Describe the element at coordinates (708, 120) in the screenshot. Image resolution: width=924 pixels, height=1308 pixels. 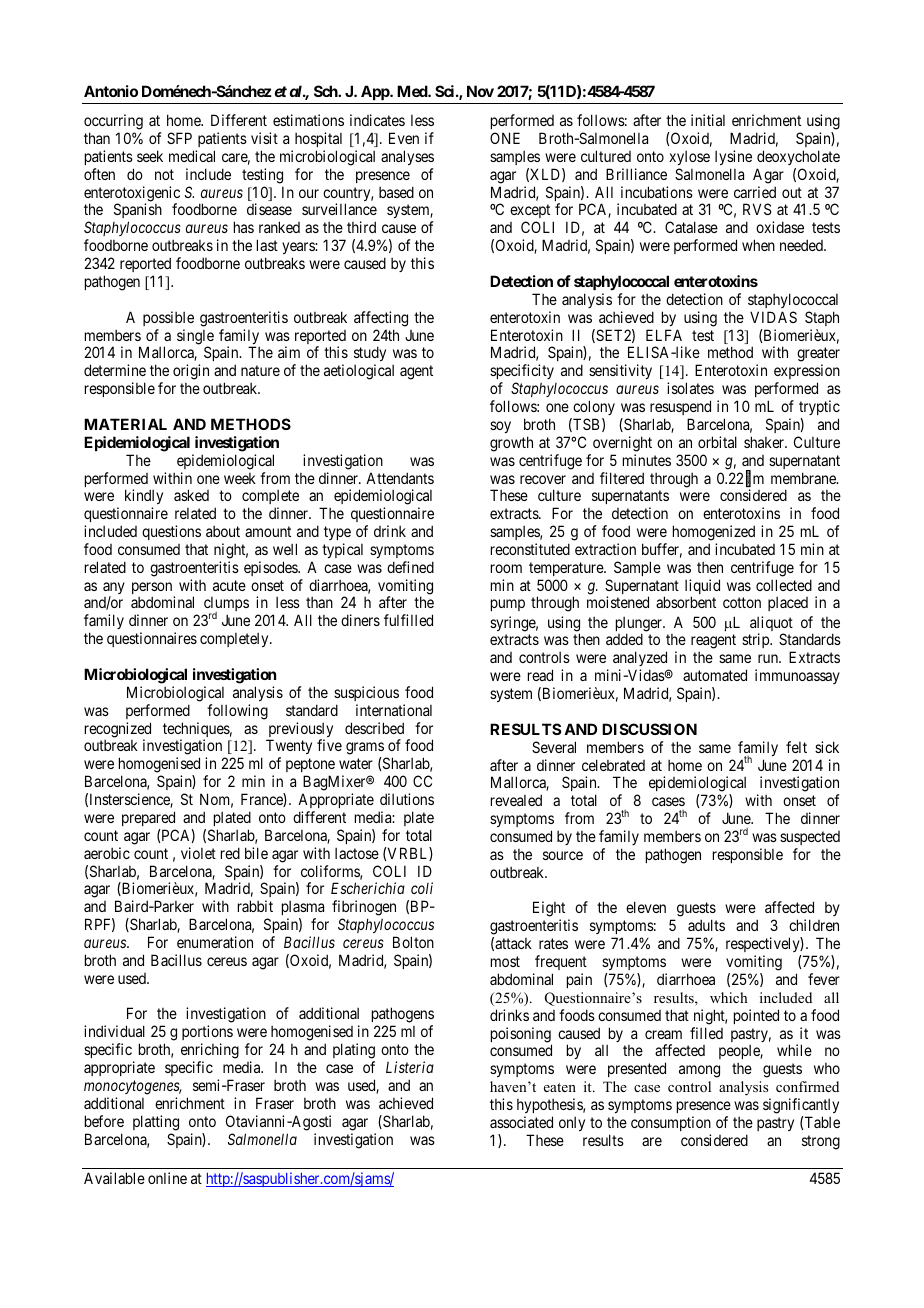
I see `initial` at that location.
